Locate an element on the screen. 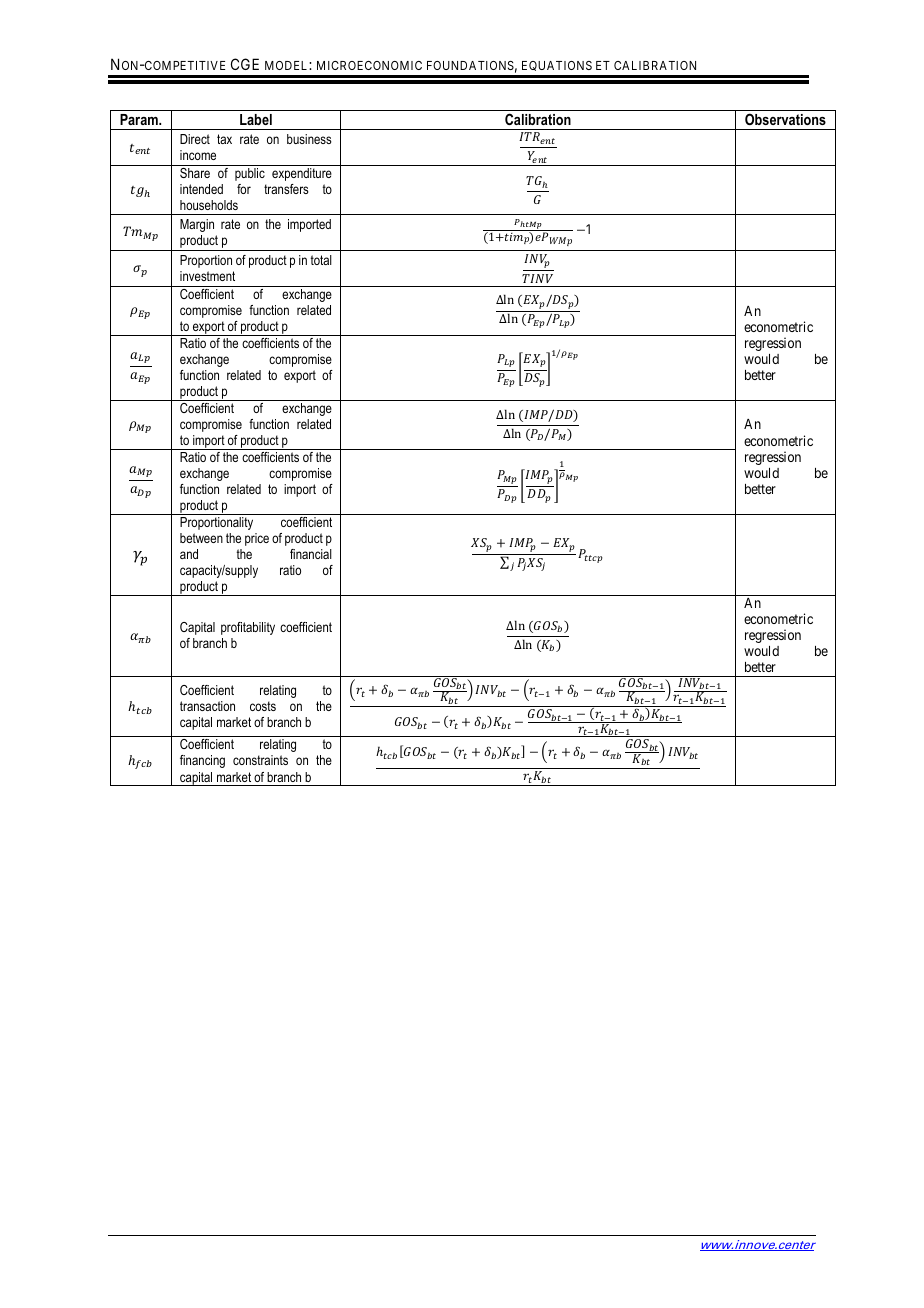 This screenshot has height=1308, width=924. between is located at coordinates (201, 538).
